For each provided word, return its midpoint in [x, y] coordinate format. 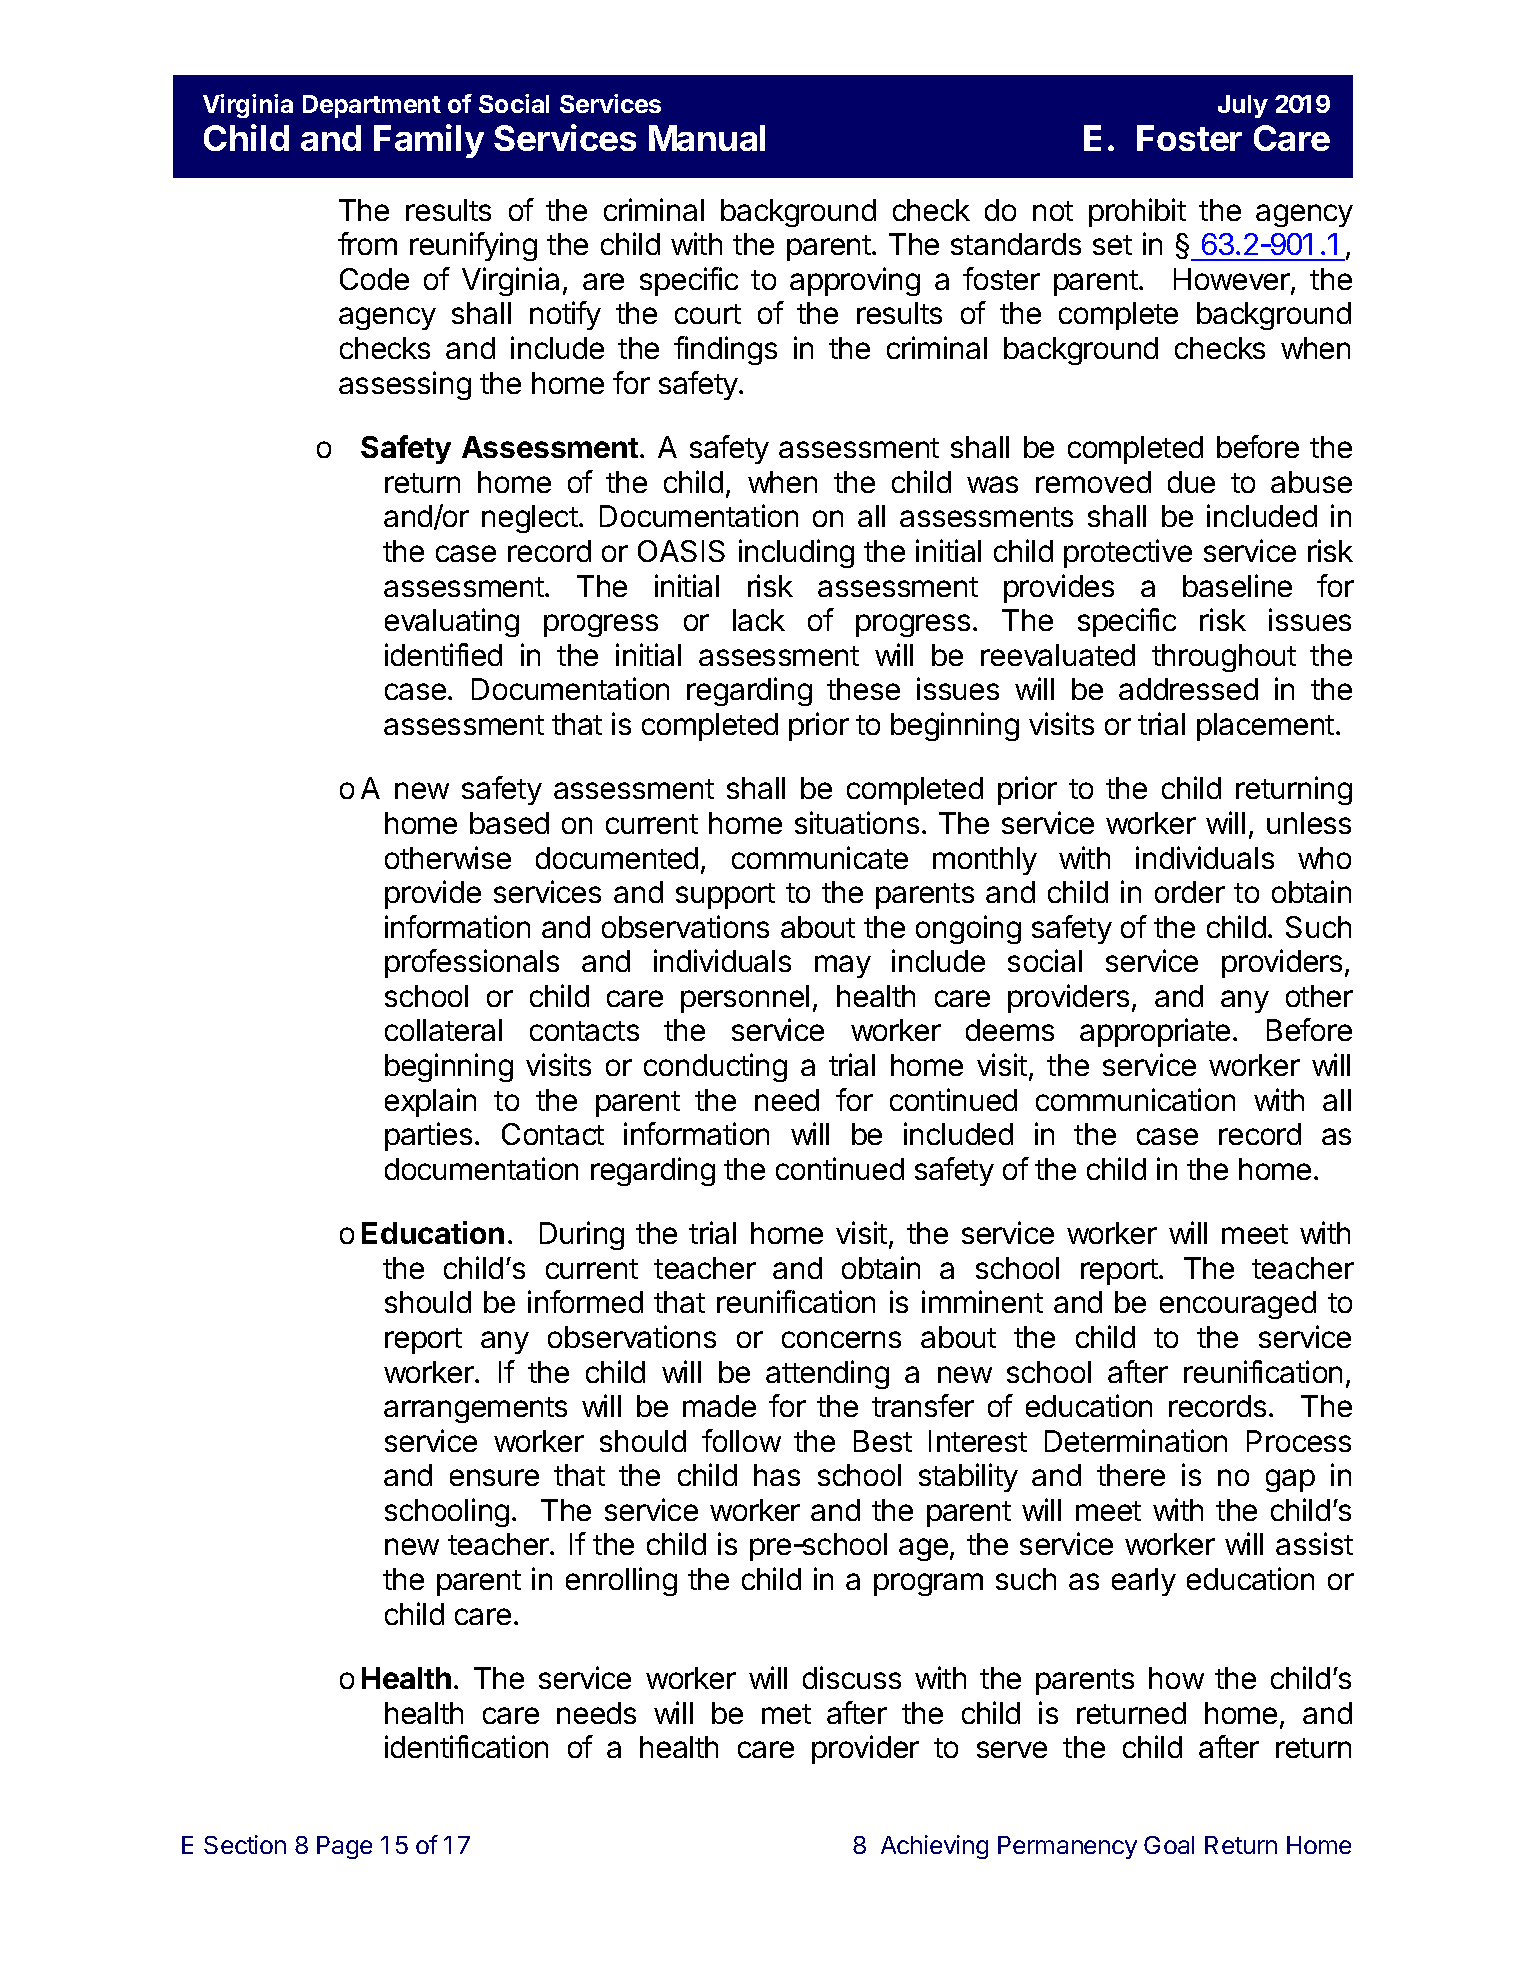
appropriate [1155, 1032]
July [1243, 106]
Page [344, 1847]
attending [827, 1374]
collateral [443, 1030]
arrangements [475, 1410]
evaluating [452, 622]
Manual [707, 138]
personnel [745, 999]
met [786, 1714]
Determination [1136, 1440]
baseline [1237, 585]
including [796, 553]
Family [429, 141]
